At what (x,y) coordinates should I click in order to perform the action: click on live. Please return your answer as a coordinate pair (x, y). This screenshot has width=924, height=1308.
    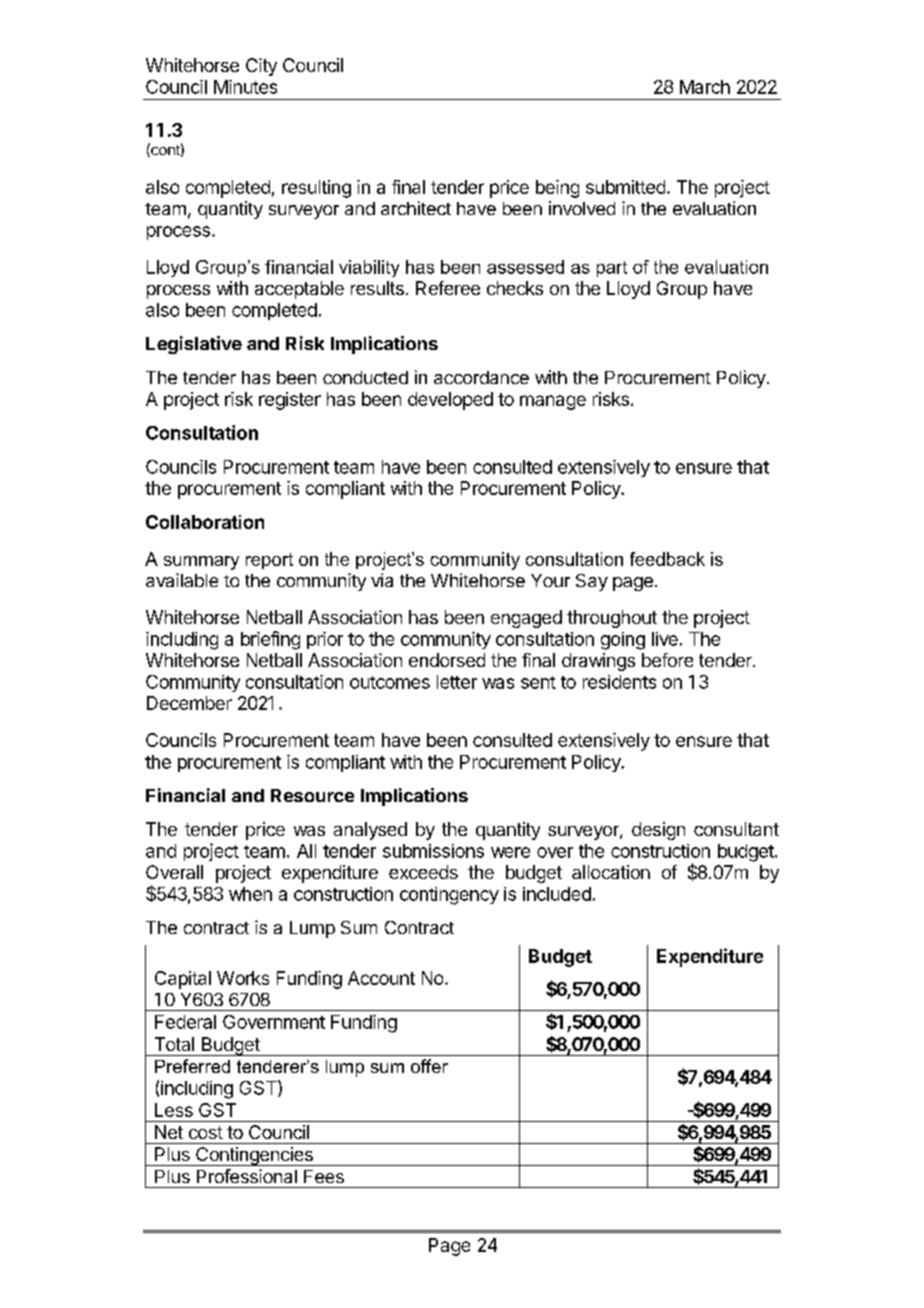
    Looking at the image, I should click on (665, 639).
